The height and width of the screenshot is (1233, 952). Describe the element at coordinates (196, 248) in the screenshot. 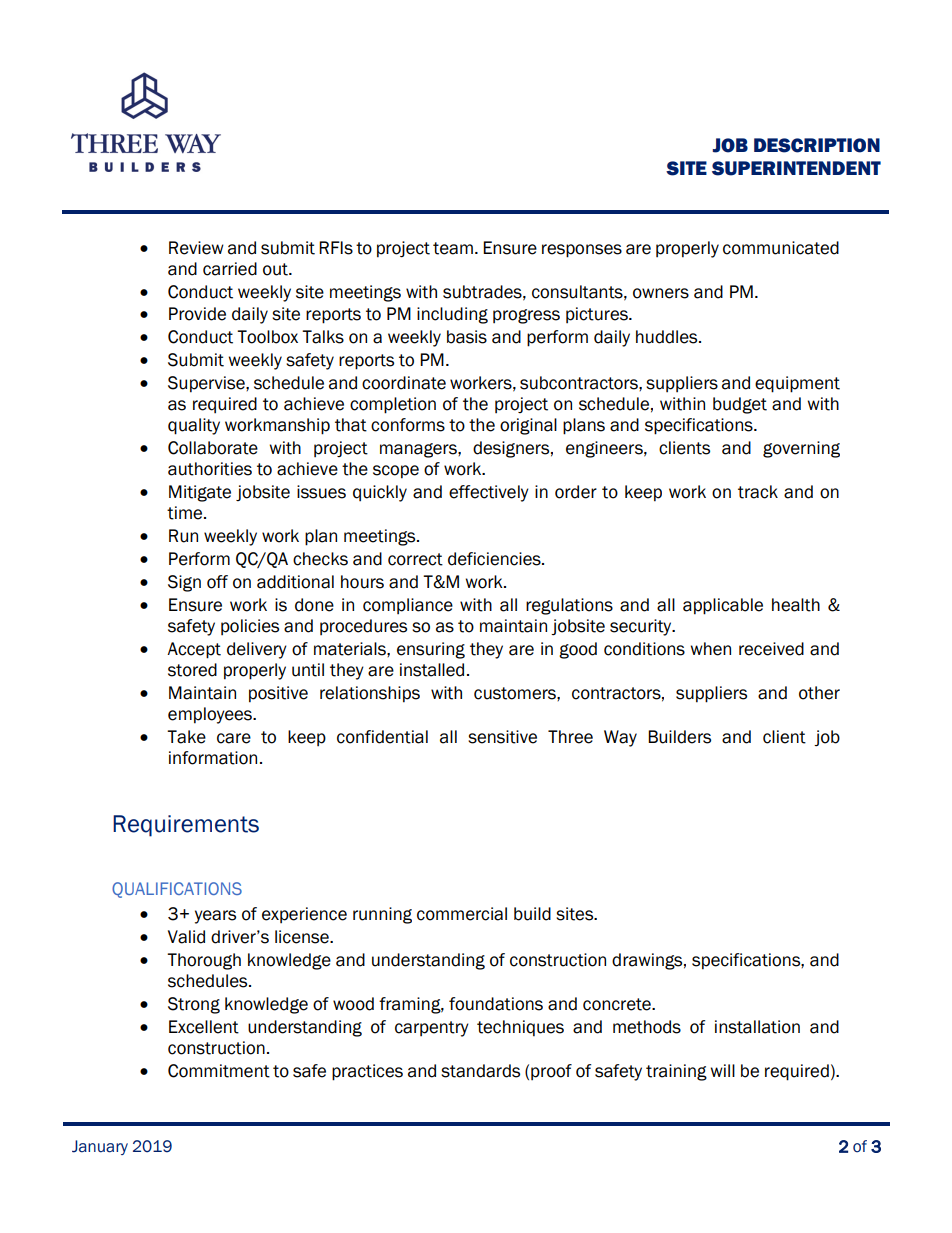

I see `Review` at that location.
